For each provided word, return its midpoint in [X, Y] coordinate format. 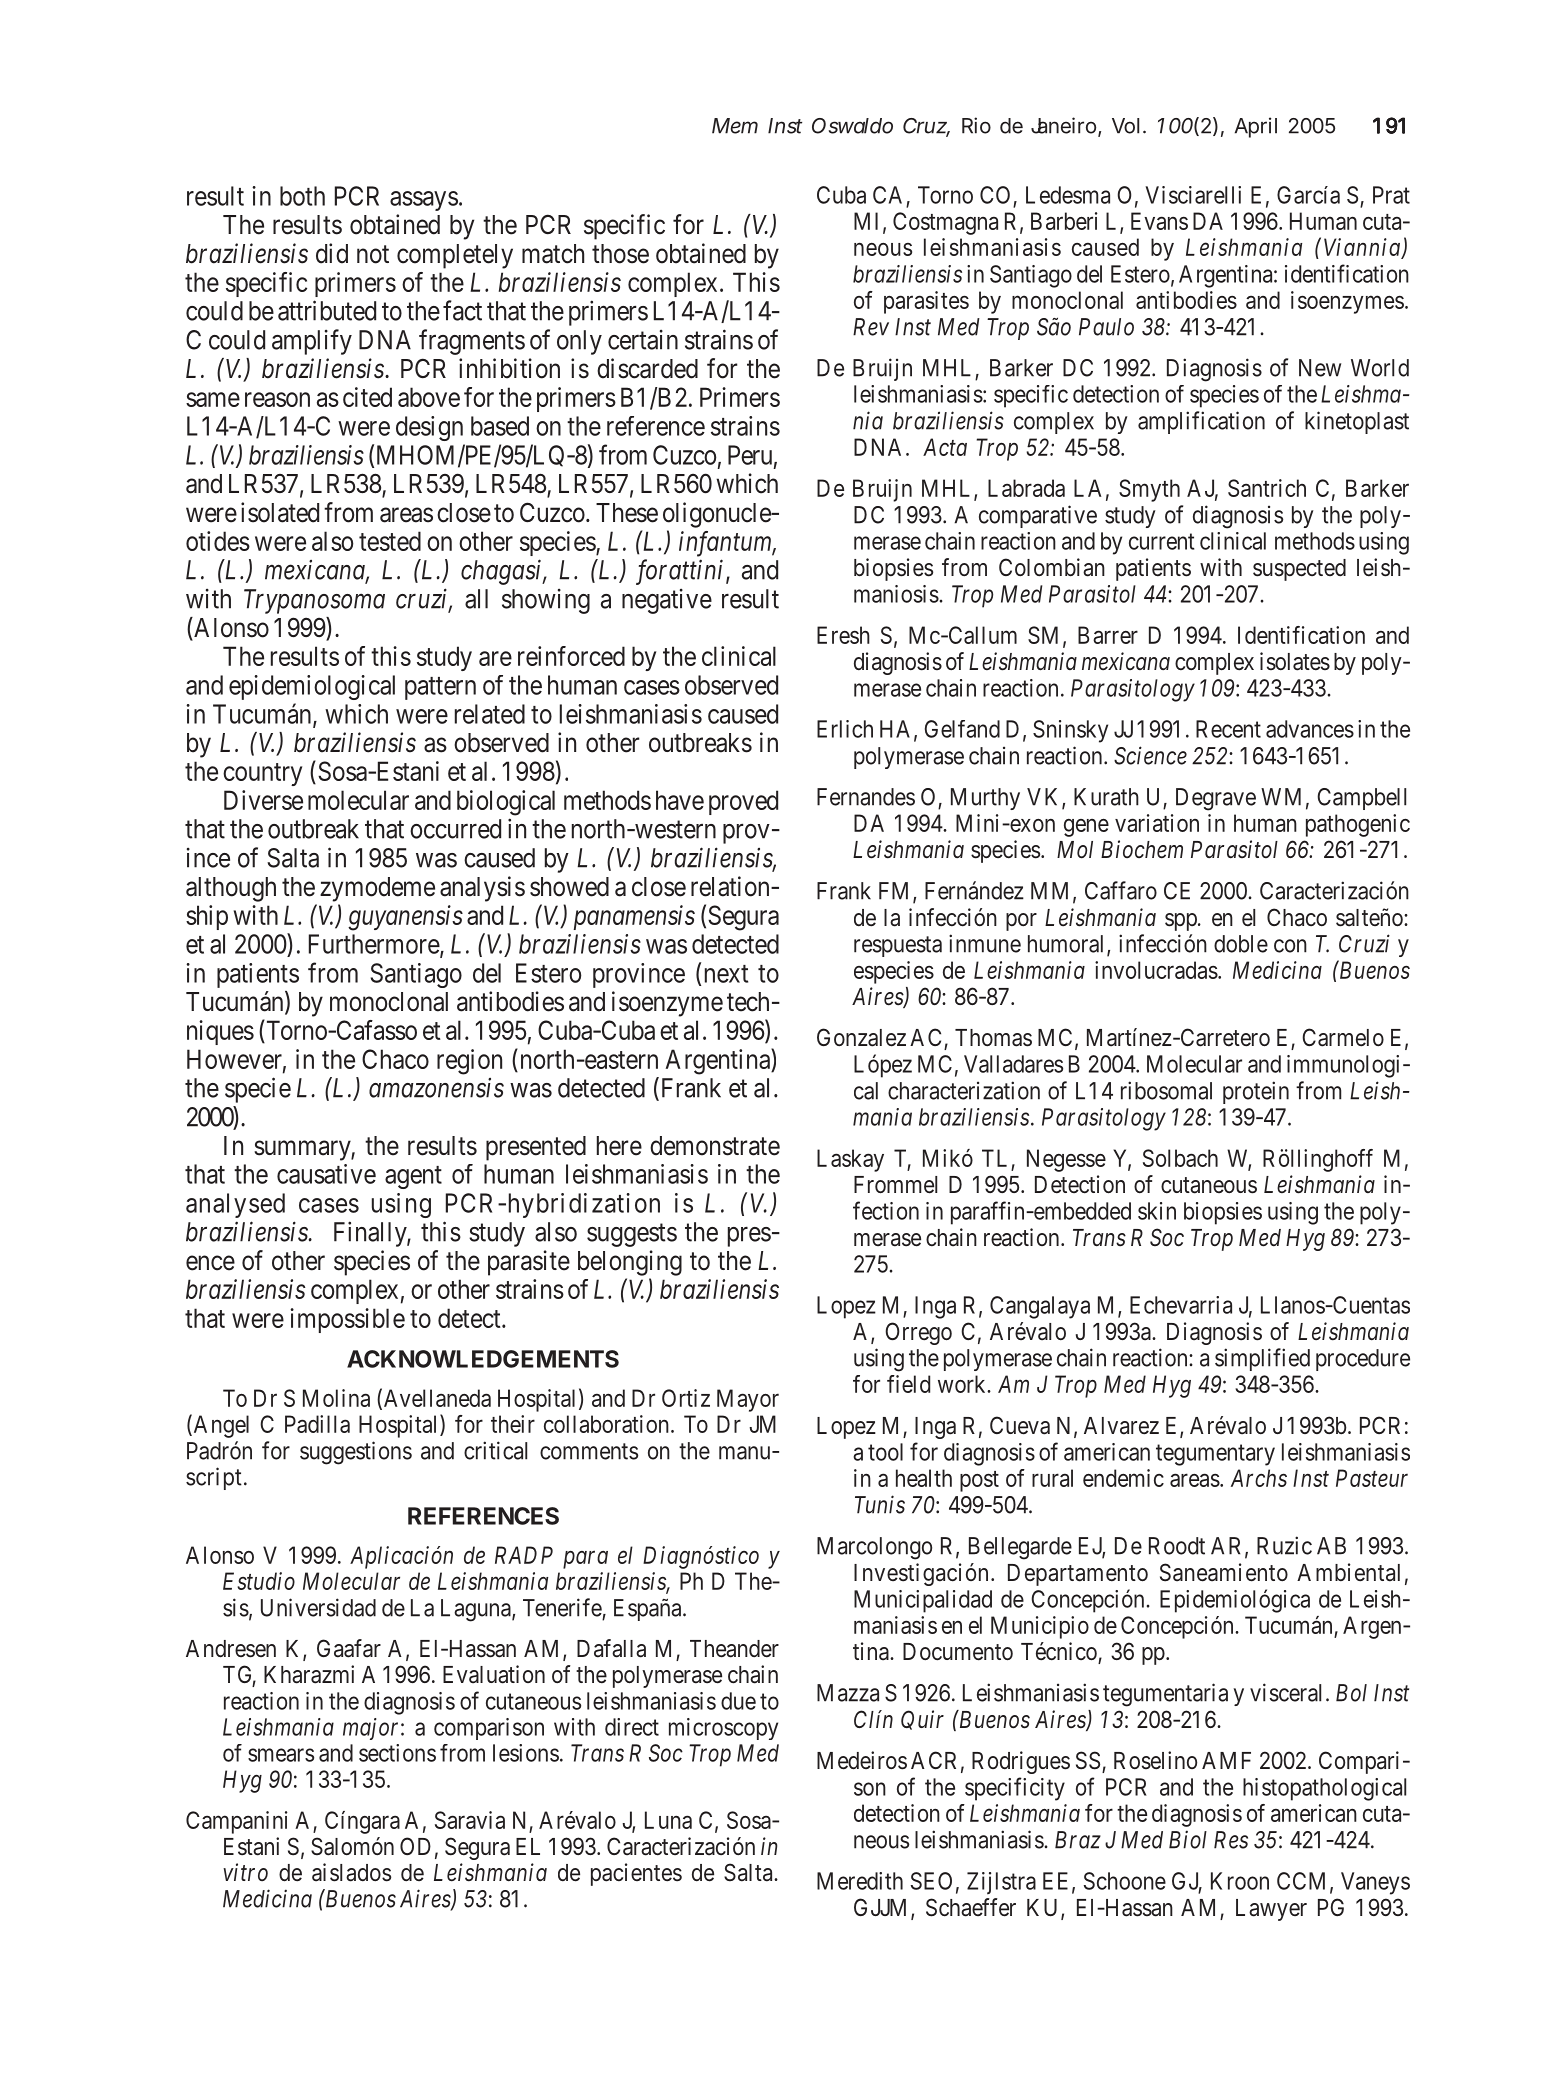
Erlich [845, 729]
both [302, 196]
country [262, 774]
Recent [1228, 729]
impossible [347, 1320]
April [1256, 127]
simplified [1262, 1359]
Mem [735, 126]
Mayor [748, 1400]
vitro [245, 1872]
